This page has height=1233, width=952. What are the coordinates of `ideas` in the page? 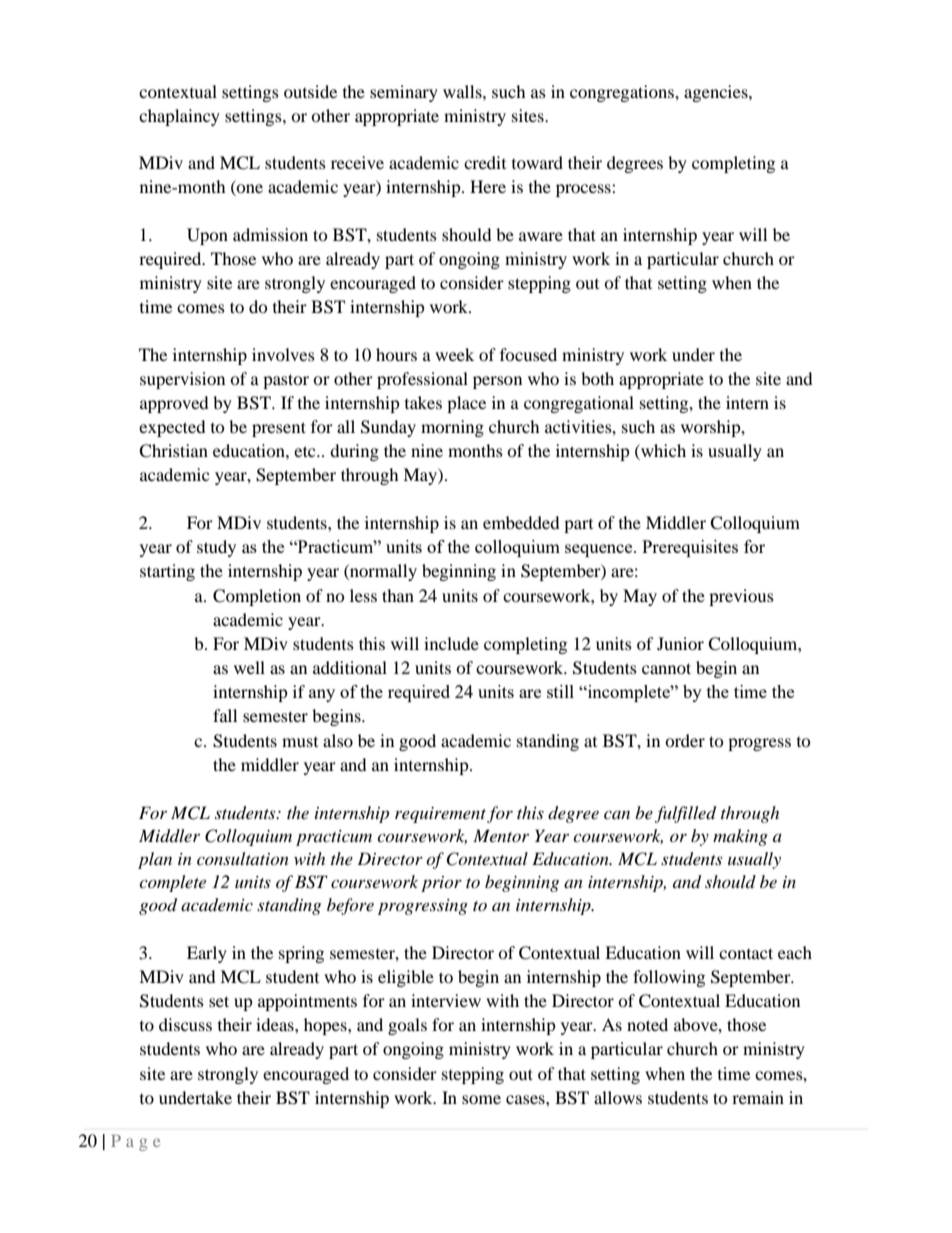 It's located at (276, 1024).
